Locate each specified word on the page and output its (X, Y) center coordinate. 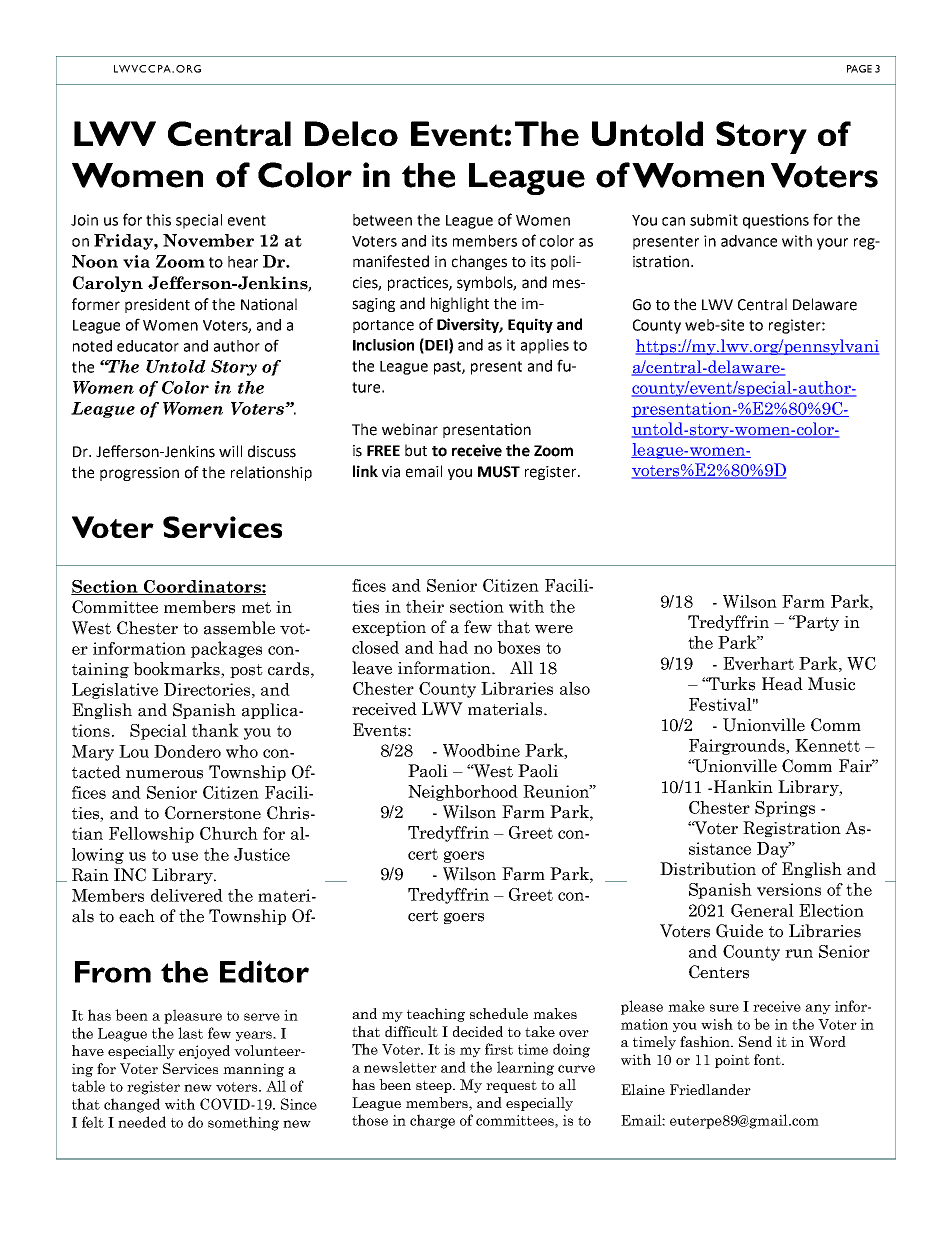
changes (479, 262)
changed (132, 1105)
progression (139, 474)
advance (749, 241)
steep (435, 1086)
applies (545, 346)
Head (782, 684)
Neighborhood (463, 793)
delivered (187, 895)
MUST (499, 472)
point (732, 1061)
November (208, 240)
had (453, 647)
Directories (207, 689)
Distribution (708, 869)
